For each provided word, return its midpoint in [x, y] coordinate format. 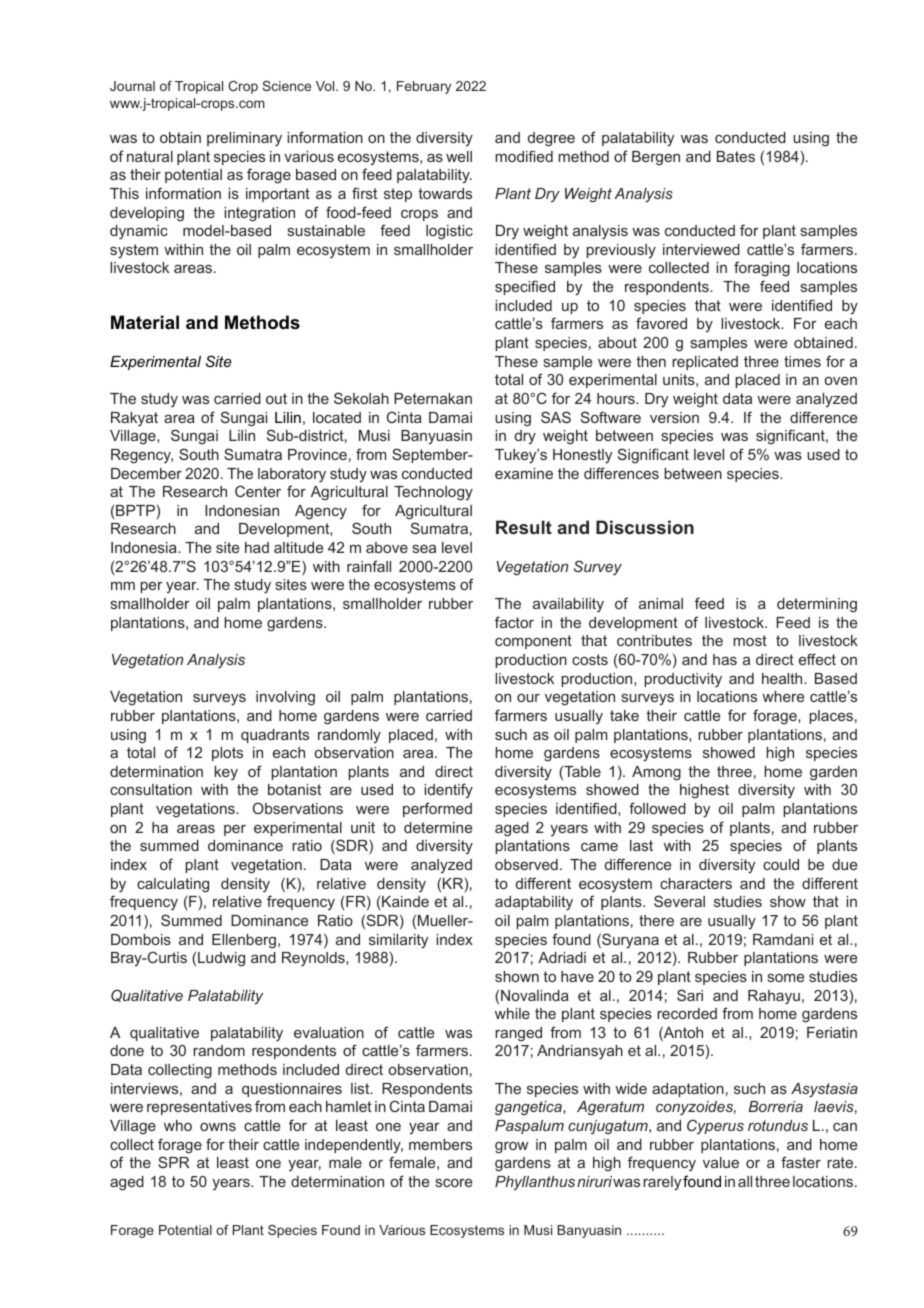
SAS [556, 417]
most [750, 640]
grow [511, 1148]
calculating [173, 885]
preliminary [244, 139]
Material [145, 322]
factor [514, 622]
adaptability [534, 903]
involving [285, 698]
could [781, 864]
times [802, 361]
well [459, 156]
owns [218, 1127]
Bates [736, 156]
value [721, 1162]
